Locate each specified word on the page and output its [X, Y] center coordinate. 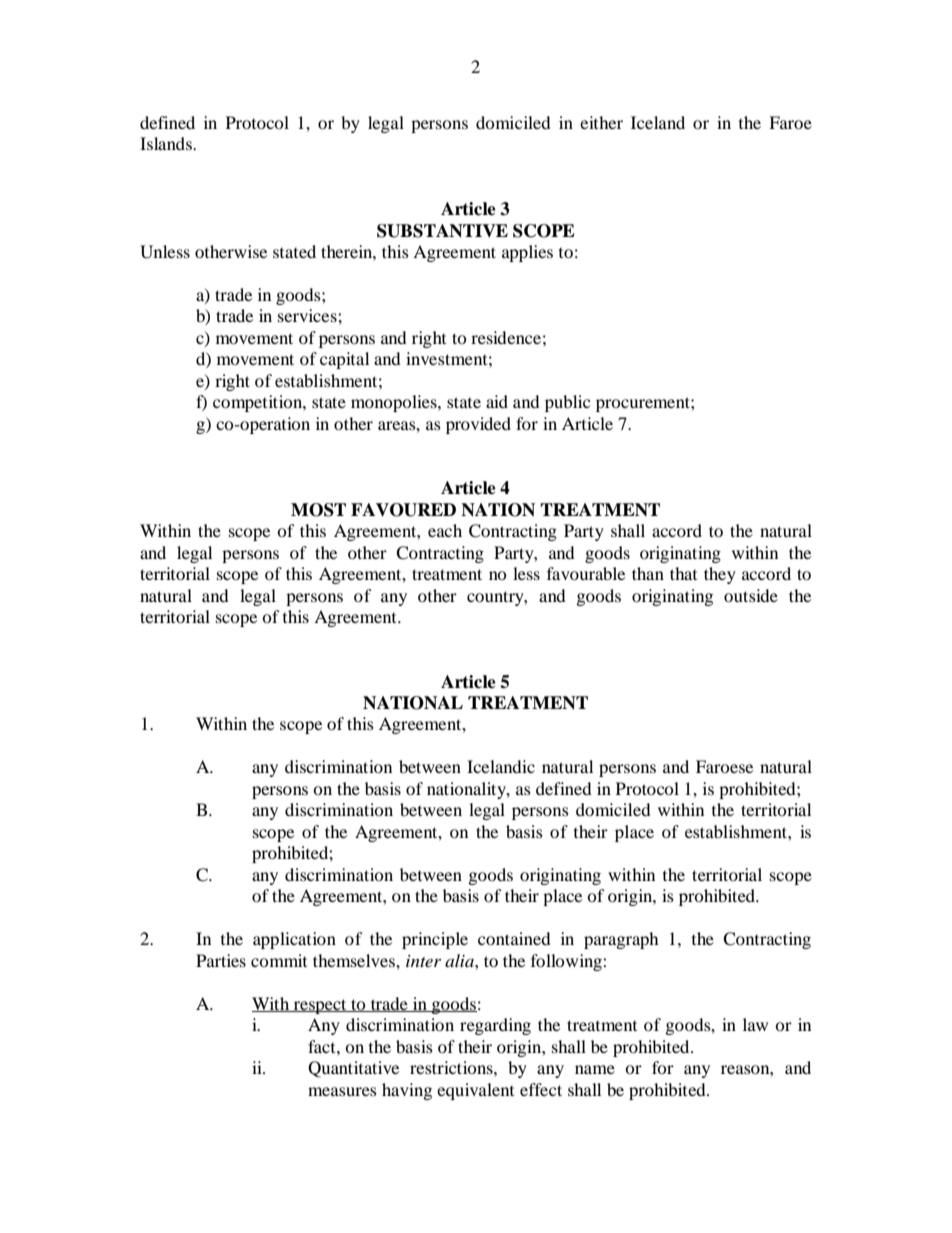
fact [323, 1046]
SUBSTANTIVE [442, 231]
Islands [167, 143]
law [755, 1024]
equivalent [475, 1091]
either [601, 122]
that [683, 573]
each [445, 530]
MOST [318, 510]
